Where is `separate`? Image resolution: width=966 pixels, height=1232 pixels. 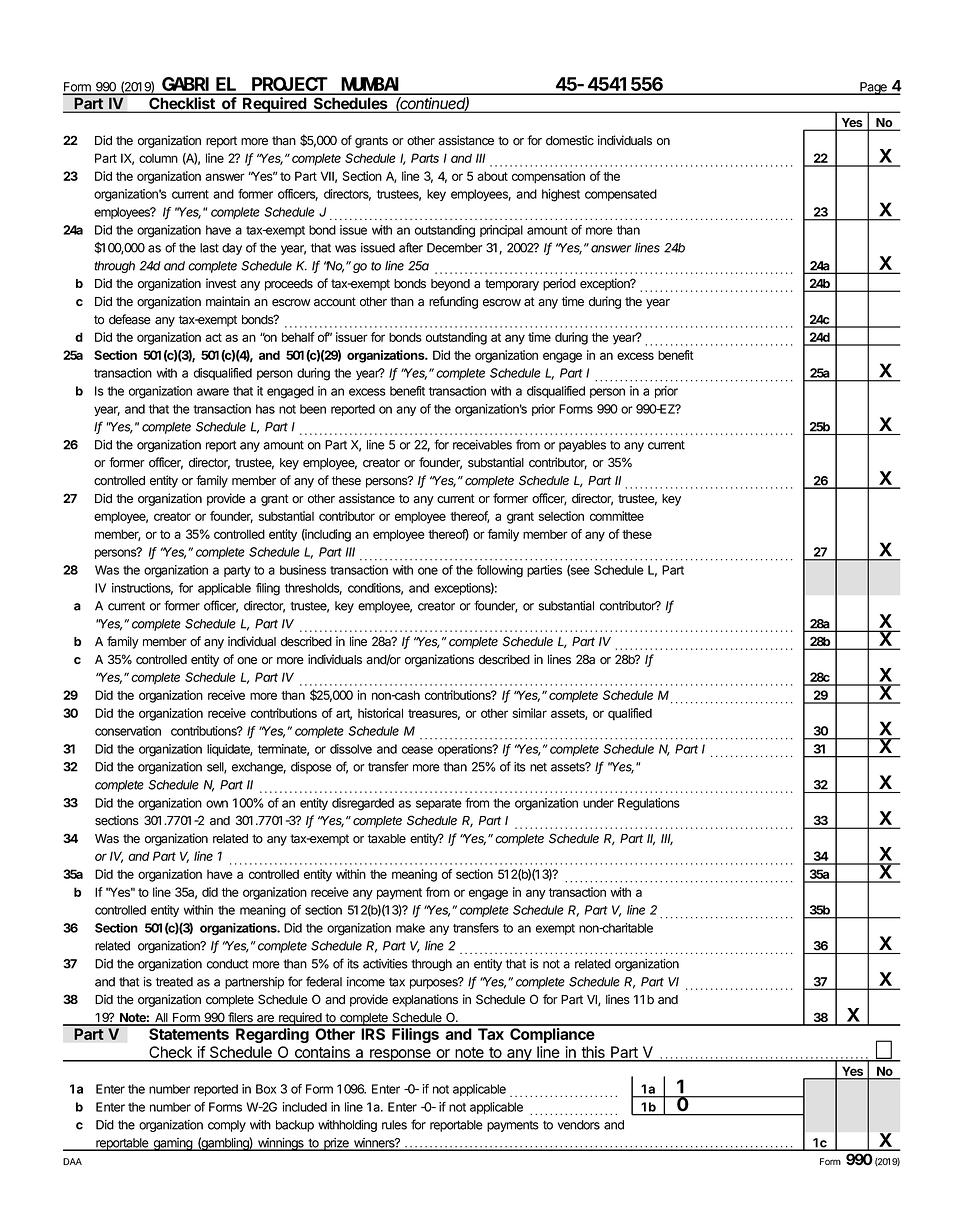
separate is located at coordinates (439, 804).
